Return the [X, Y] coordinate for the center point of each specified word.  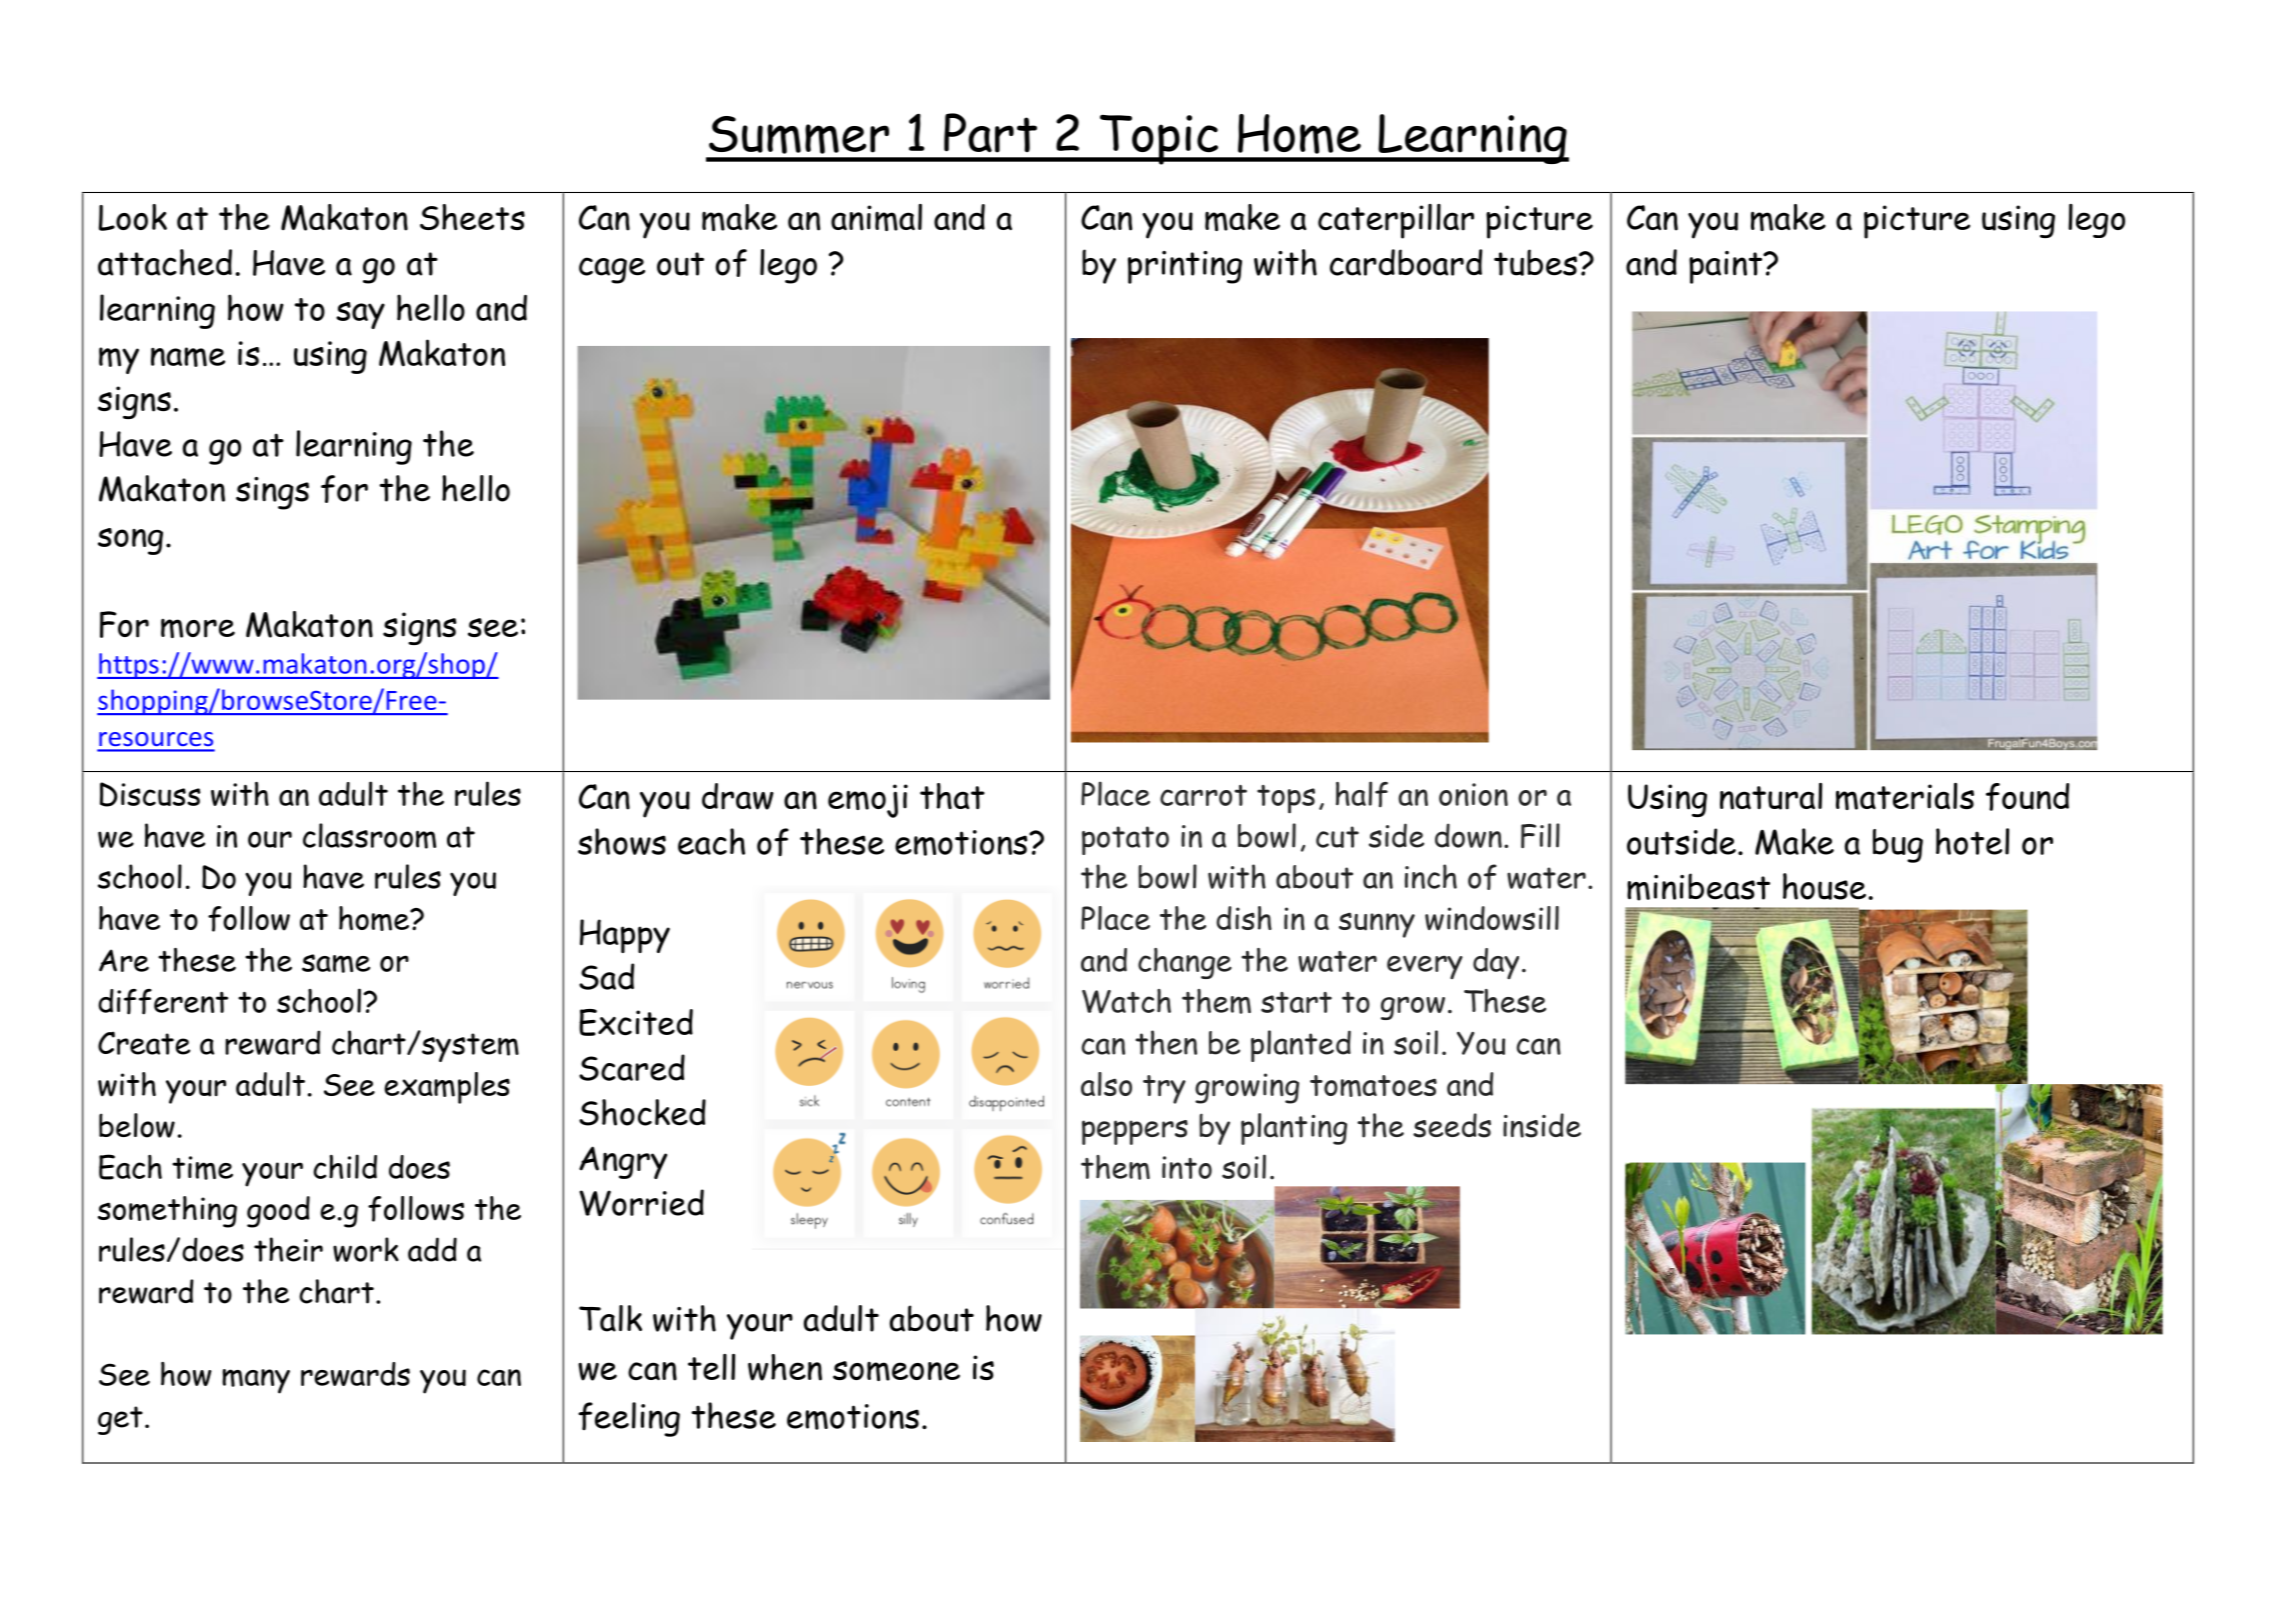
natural [1771, 796]
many [256, 1381]
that [952, 796]
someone [896, 1371]
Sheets [472, 217]
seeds [1452, 1125]
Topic [1158, 139]
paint [1727, 267]
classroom [369, 836]
